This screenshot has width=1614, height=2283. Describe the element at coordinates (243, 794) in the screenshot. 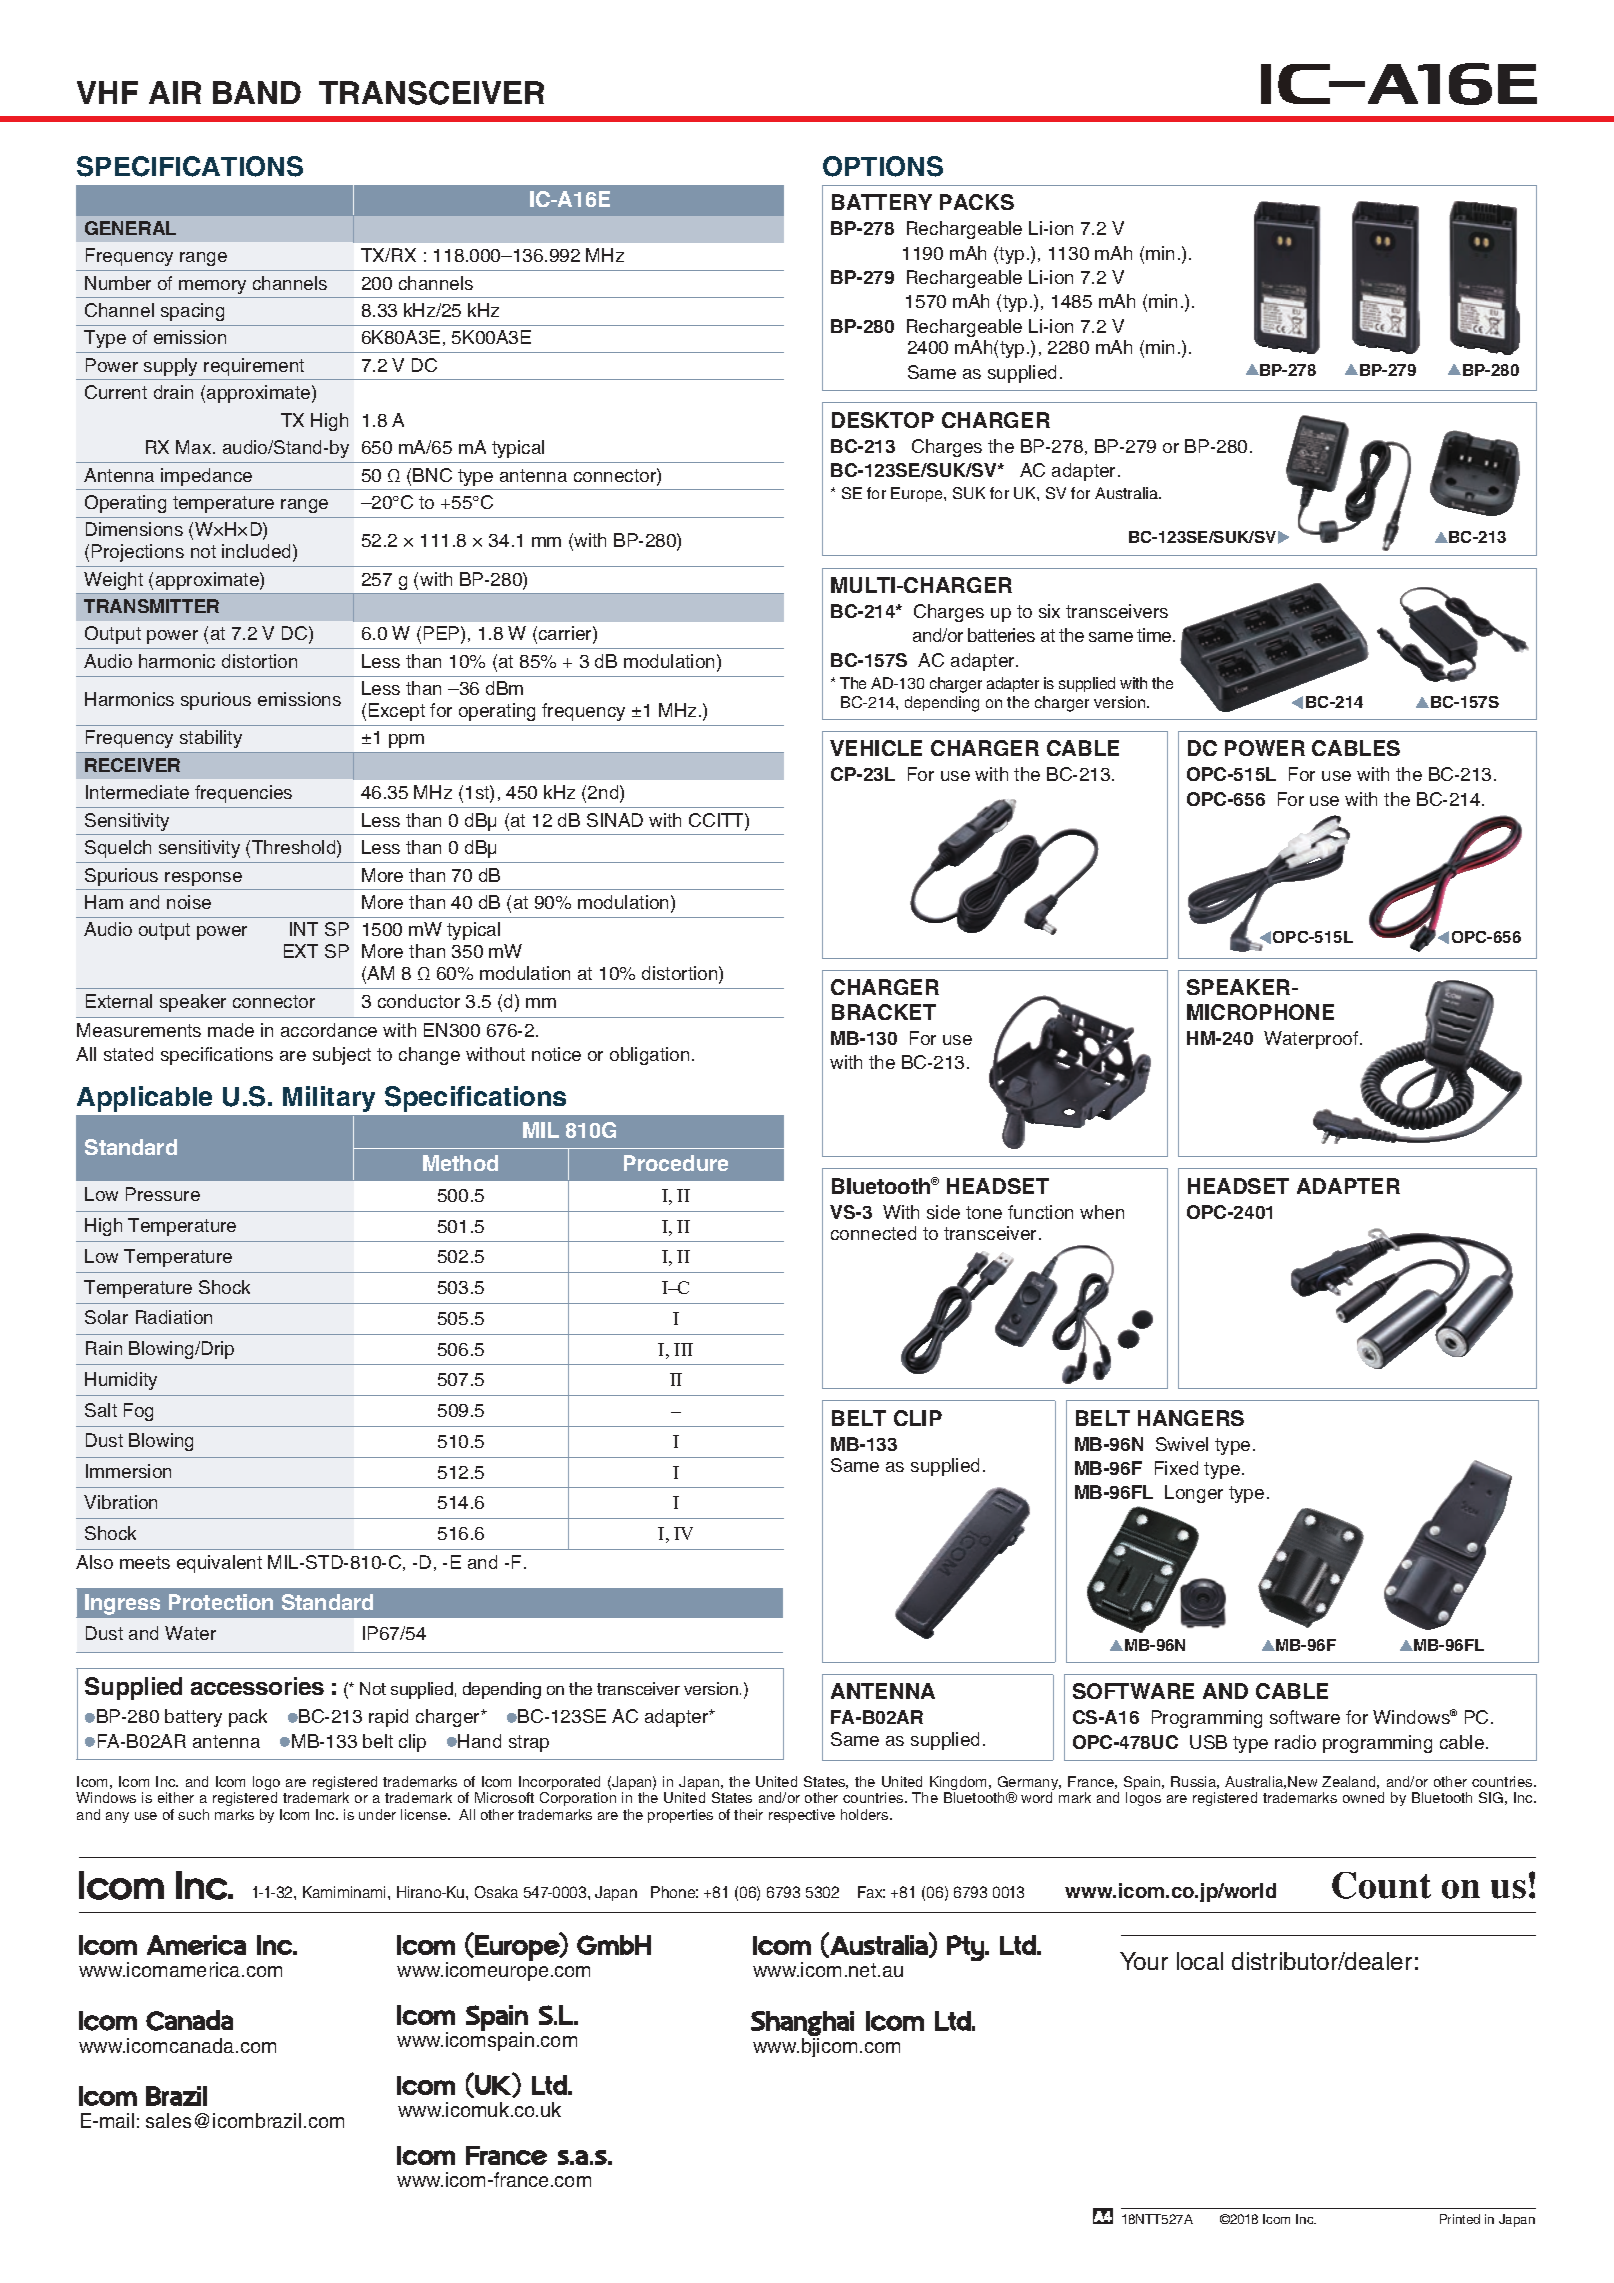

I see `frequencies` at that location.
